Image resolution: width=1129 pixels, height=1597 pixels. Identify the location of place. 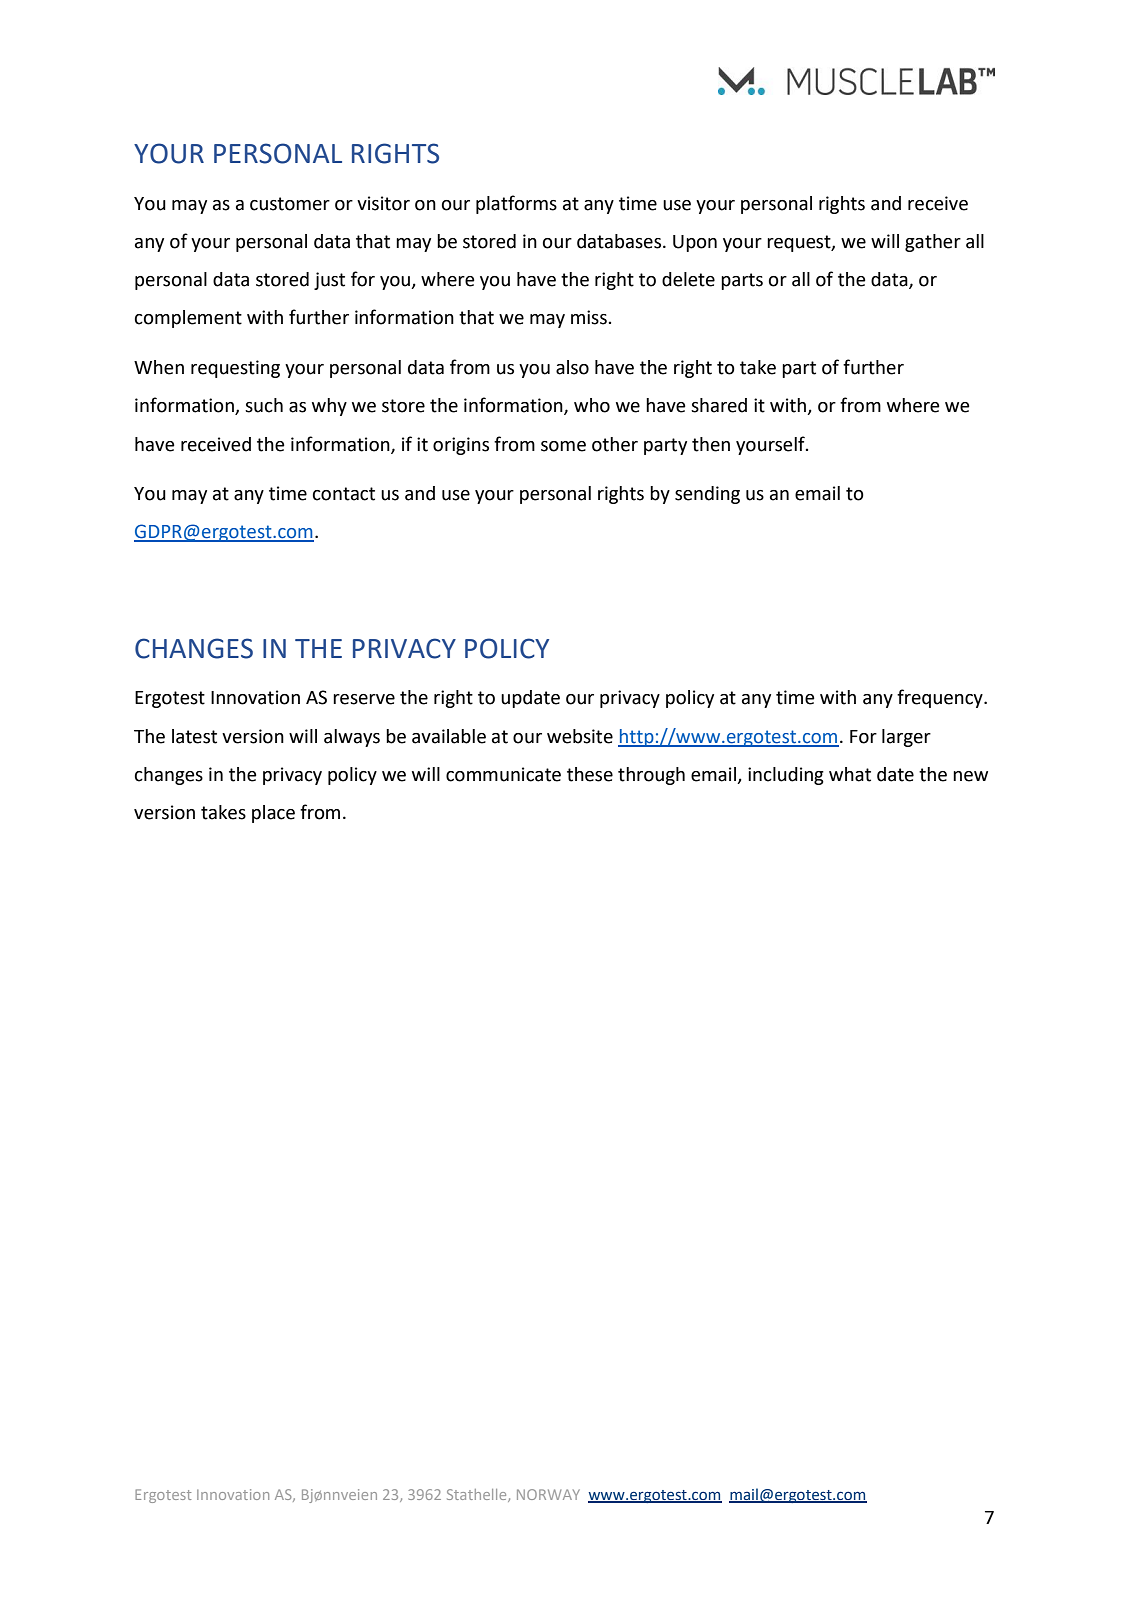
(273, 814).
